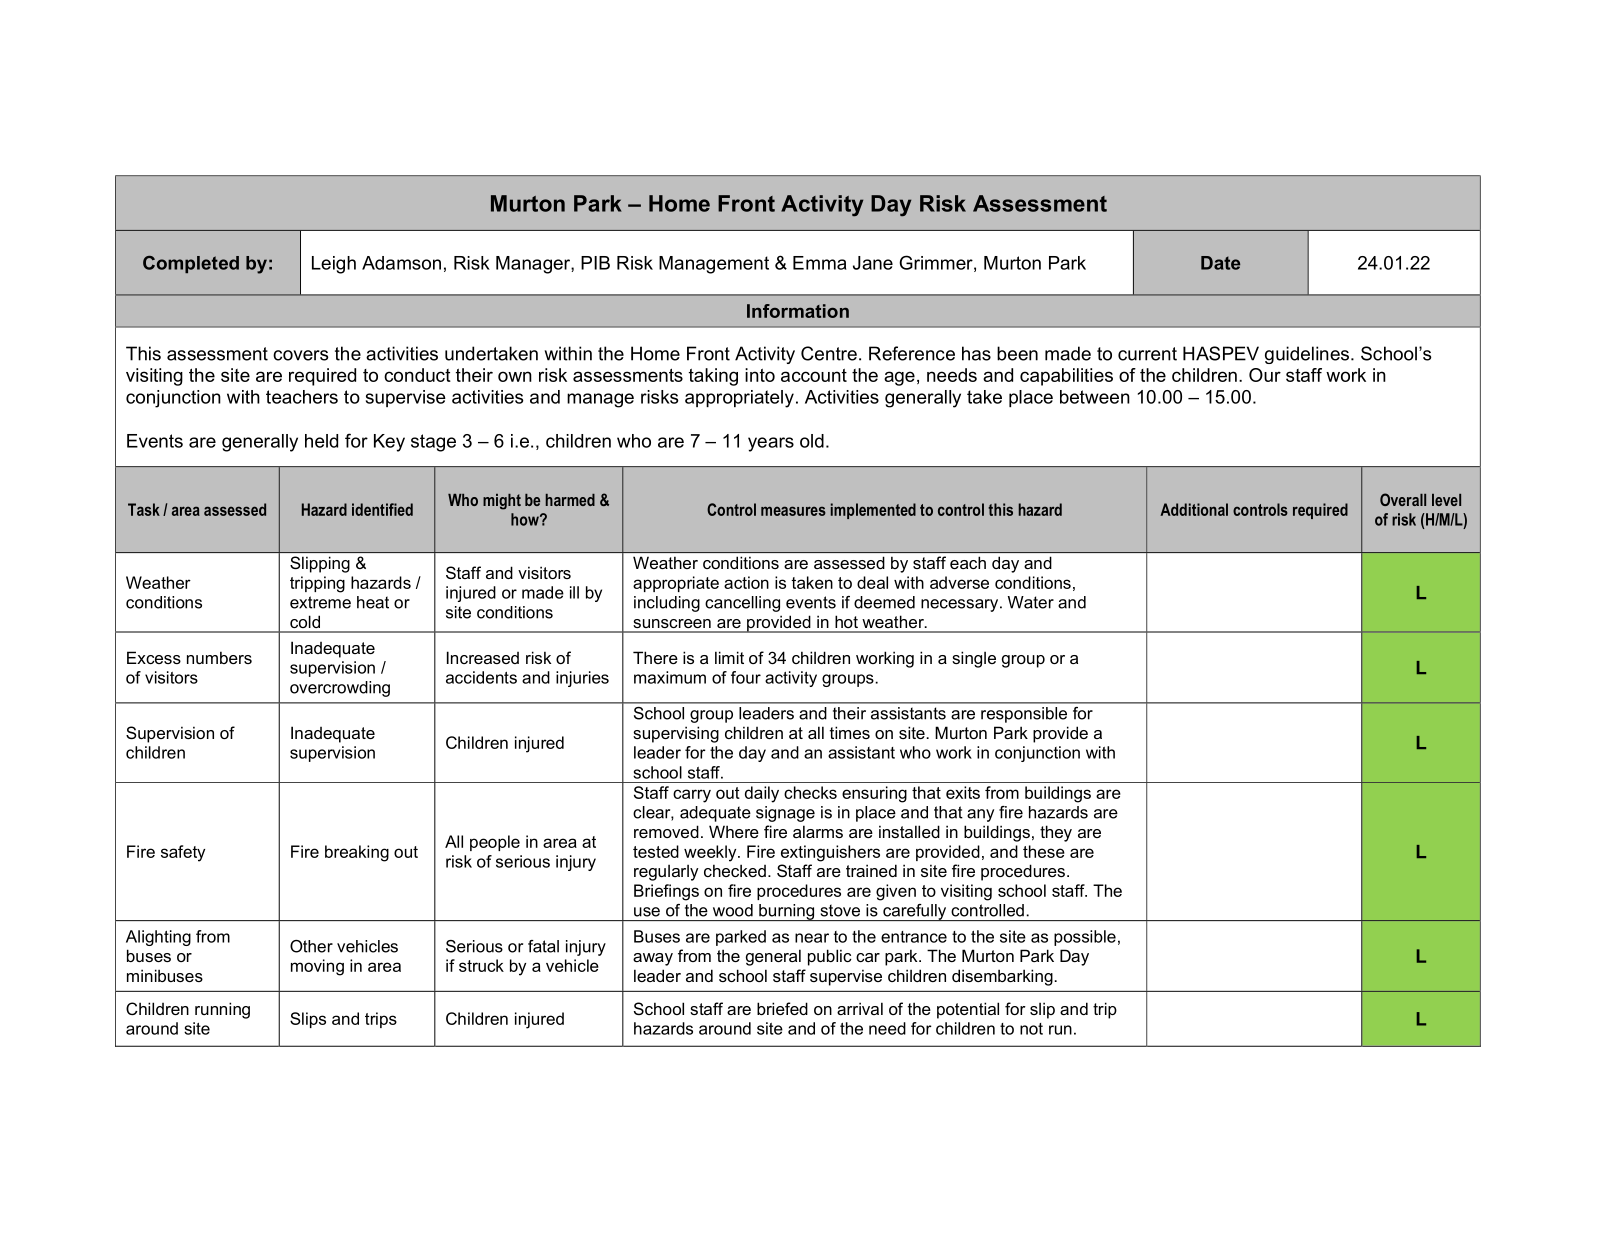 The image size is (1597, 1234). I want to click on Water, so click(1031, 602).
